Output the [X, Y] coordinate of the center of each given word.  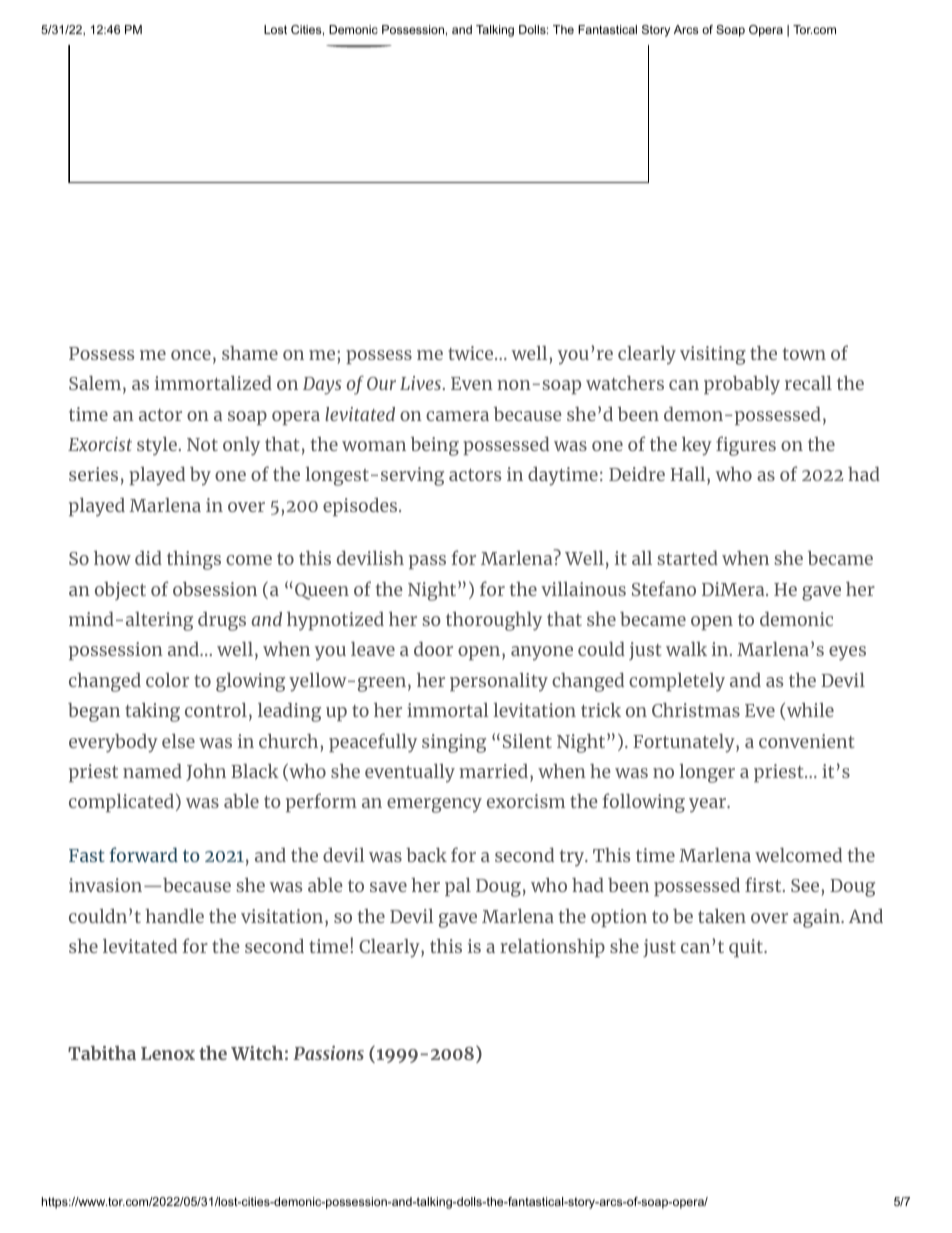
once [191, 355]
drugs [222, 621]
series [93, 474]
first [764, 884]
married [494, 771]
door [433, 648]
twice [472, 353]
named [152, 770]
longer [707, 773]
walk [686, 648]
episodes [361, 507]
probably [742, 385]
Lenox [168, 1053]
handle [174, 915]
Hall [689, 474]
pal [458, 886]
